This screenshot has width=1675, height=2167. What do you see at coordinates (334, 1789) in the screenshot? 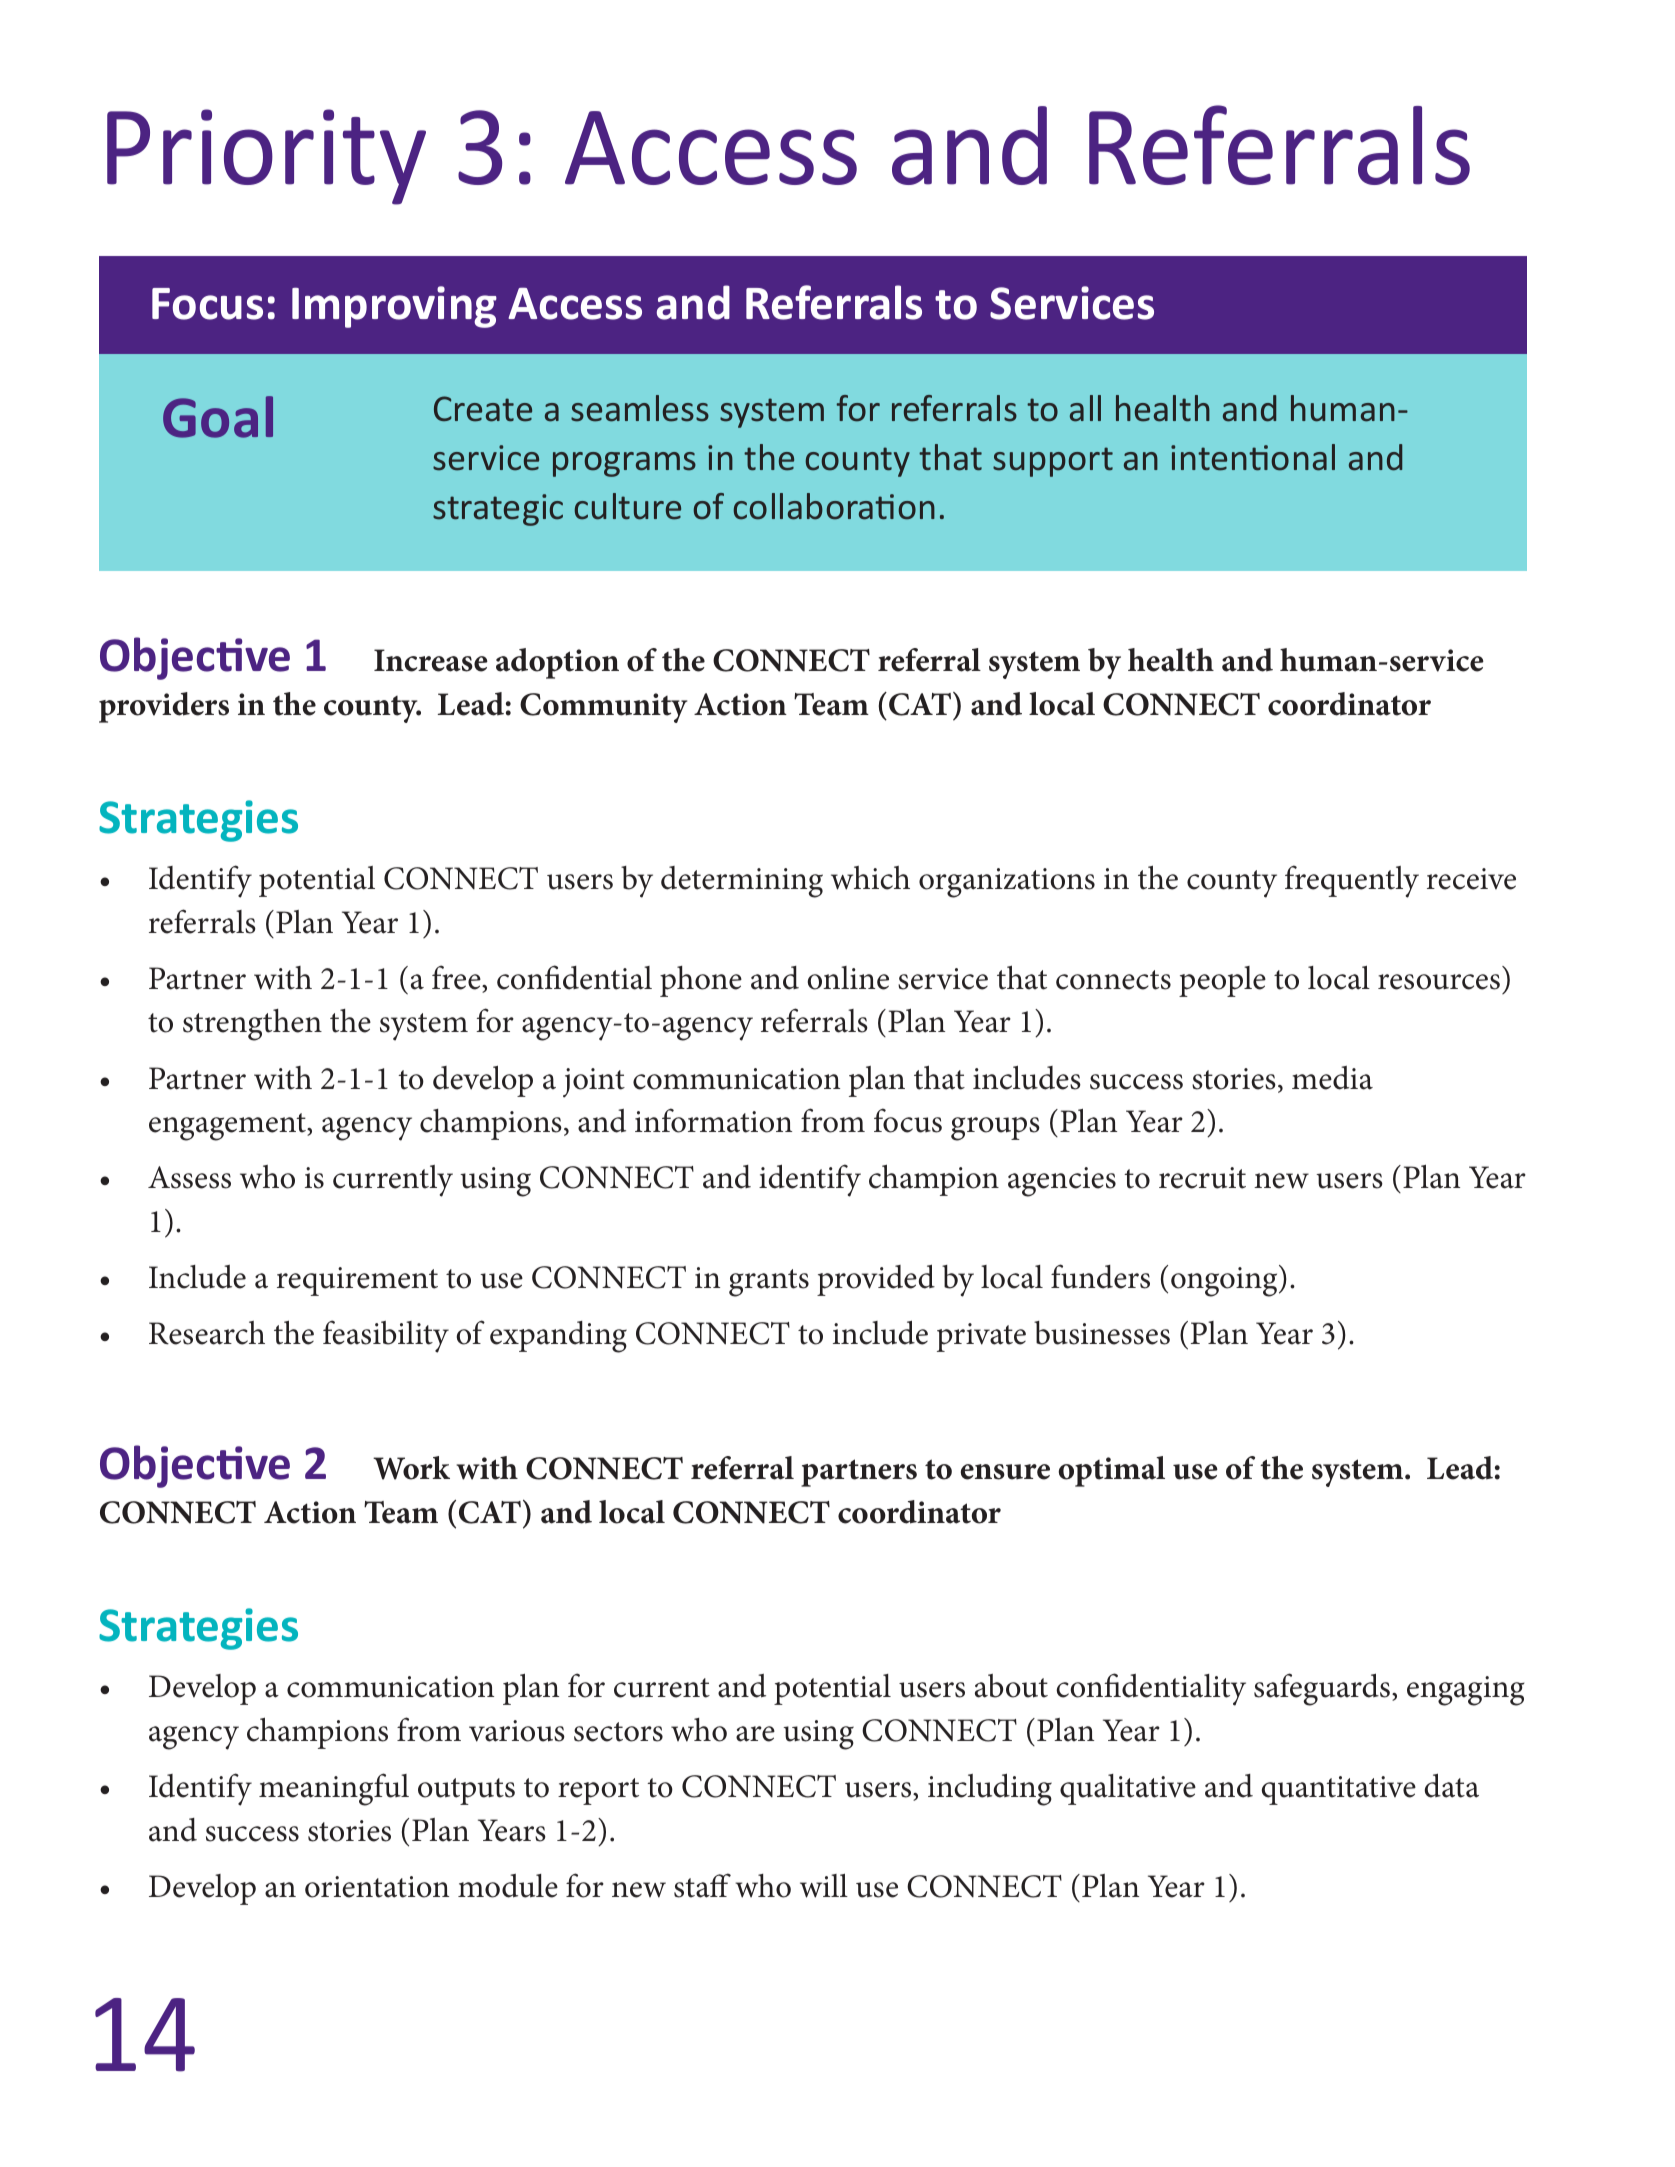
I see `meaningful` at bounding box center [334, 1789].
